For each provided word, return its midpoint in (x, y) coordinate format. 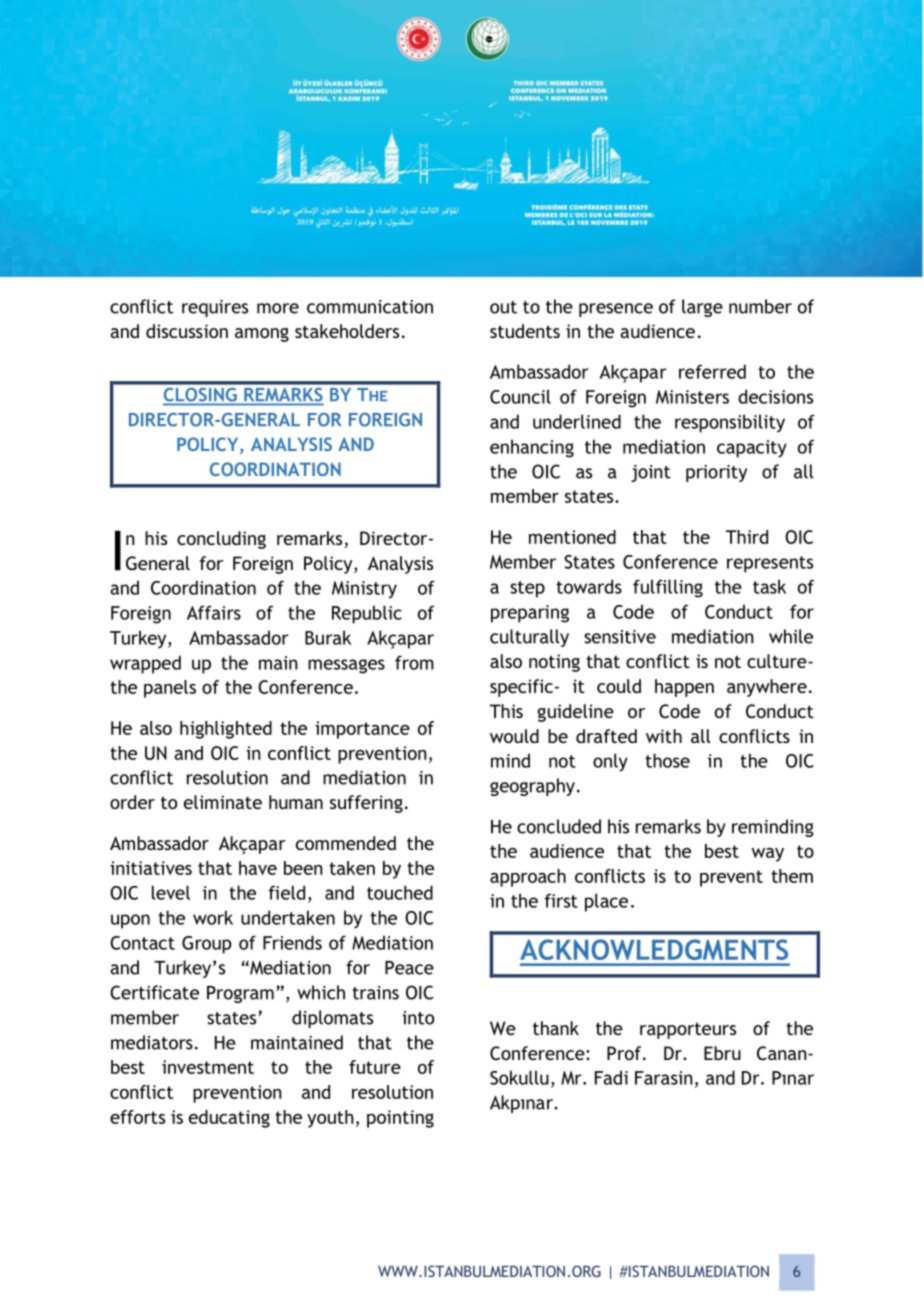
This (506, 711)
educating (229, 1119)
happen (684, 688)
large (702, 308)
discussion (187, 331)
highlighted (226, 730)
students (525, 331)
